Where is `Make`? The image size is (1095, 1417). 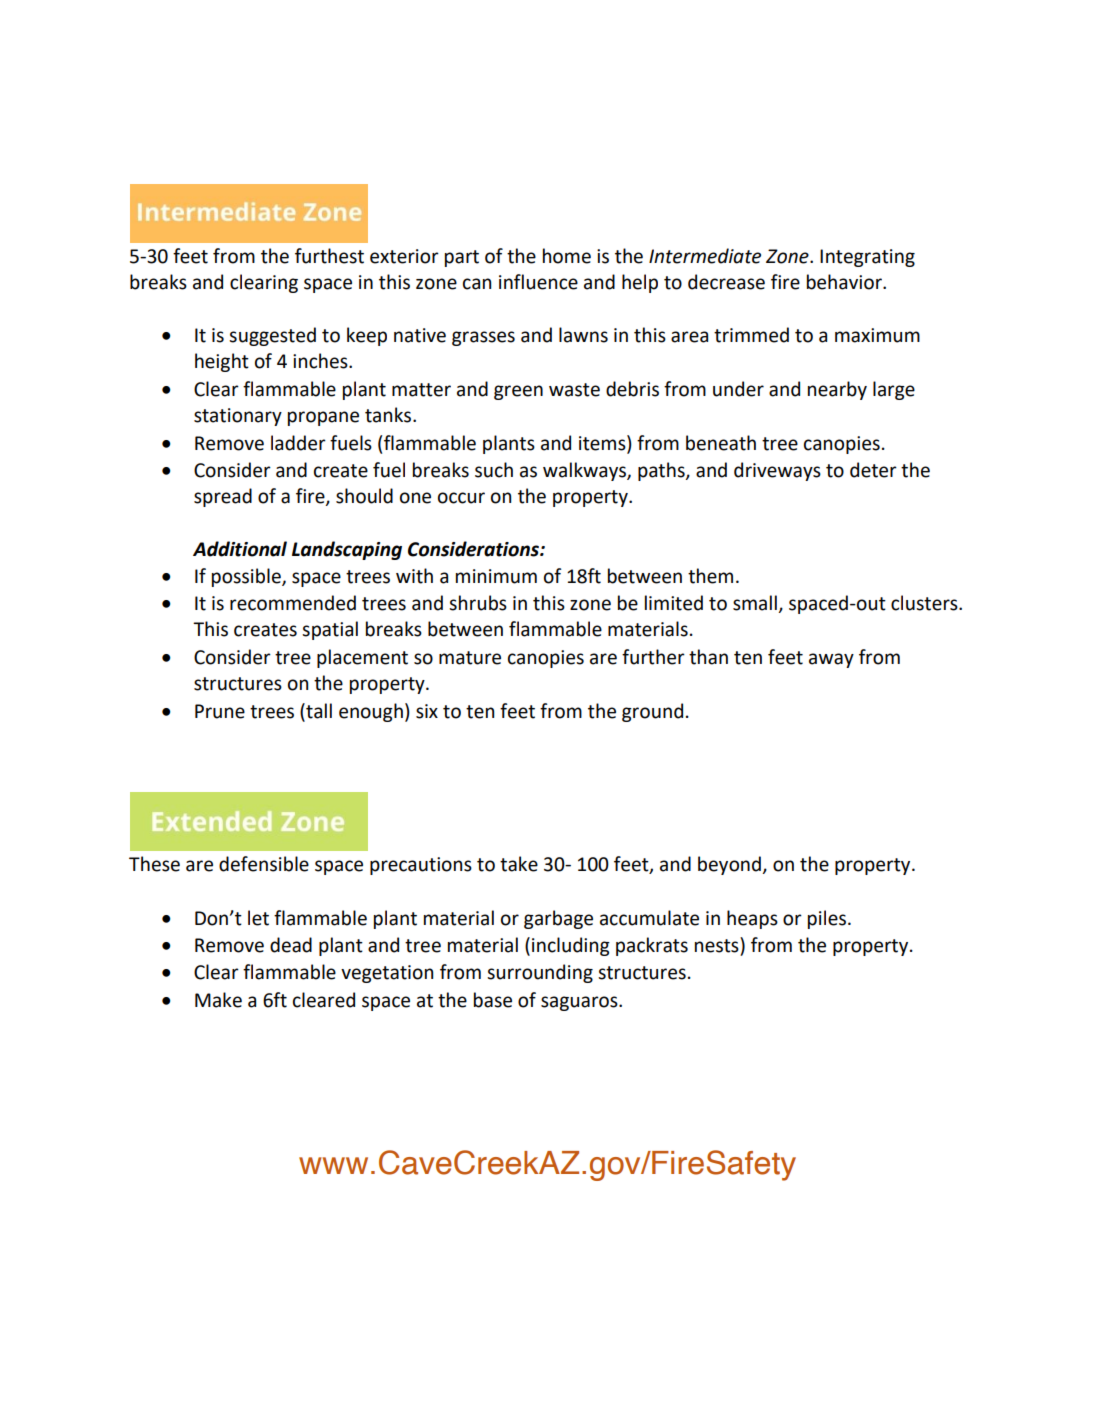 Make is located at coordinates (218, 1000).
